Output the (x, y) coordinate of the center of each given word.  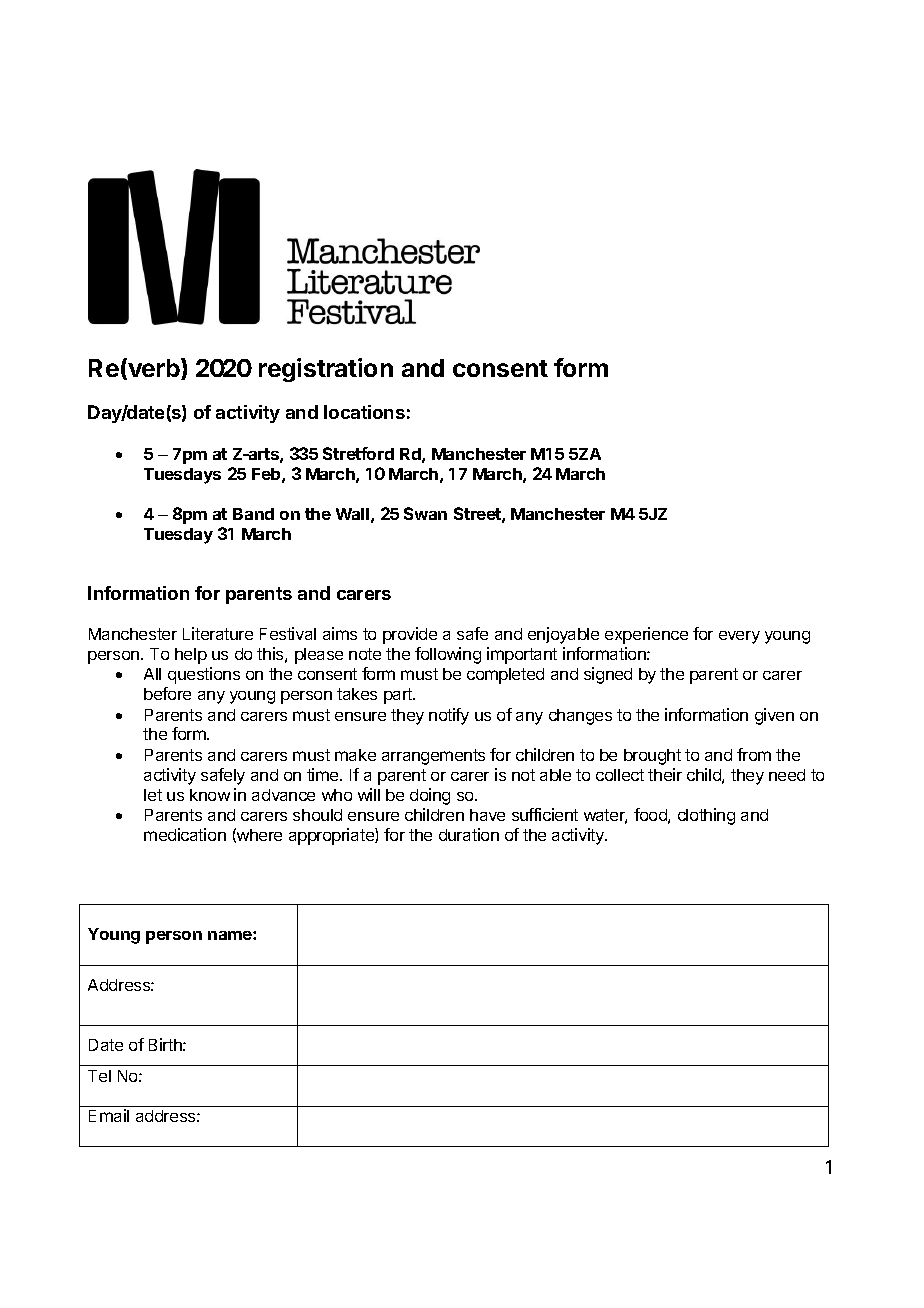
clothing (706, 816)
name (231, 935)
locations (364, 412)
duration (469, 834)
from (754, 754)
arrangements (433, 757)
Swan (425, 513)
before (167, 693)
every (739, 637)
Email (109, 1115)
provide (410, 635)
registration (326, 370)
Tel (99, 1076)
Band (253, 514)
